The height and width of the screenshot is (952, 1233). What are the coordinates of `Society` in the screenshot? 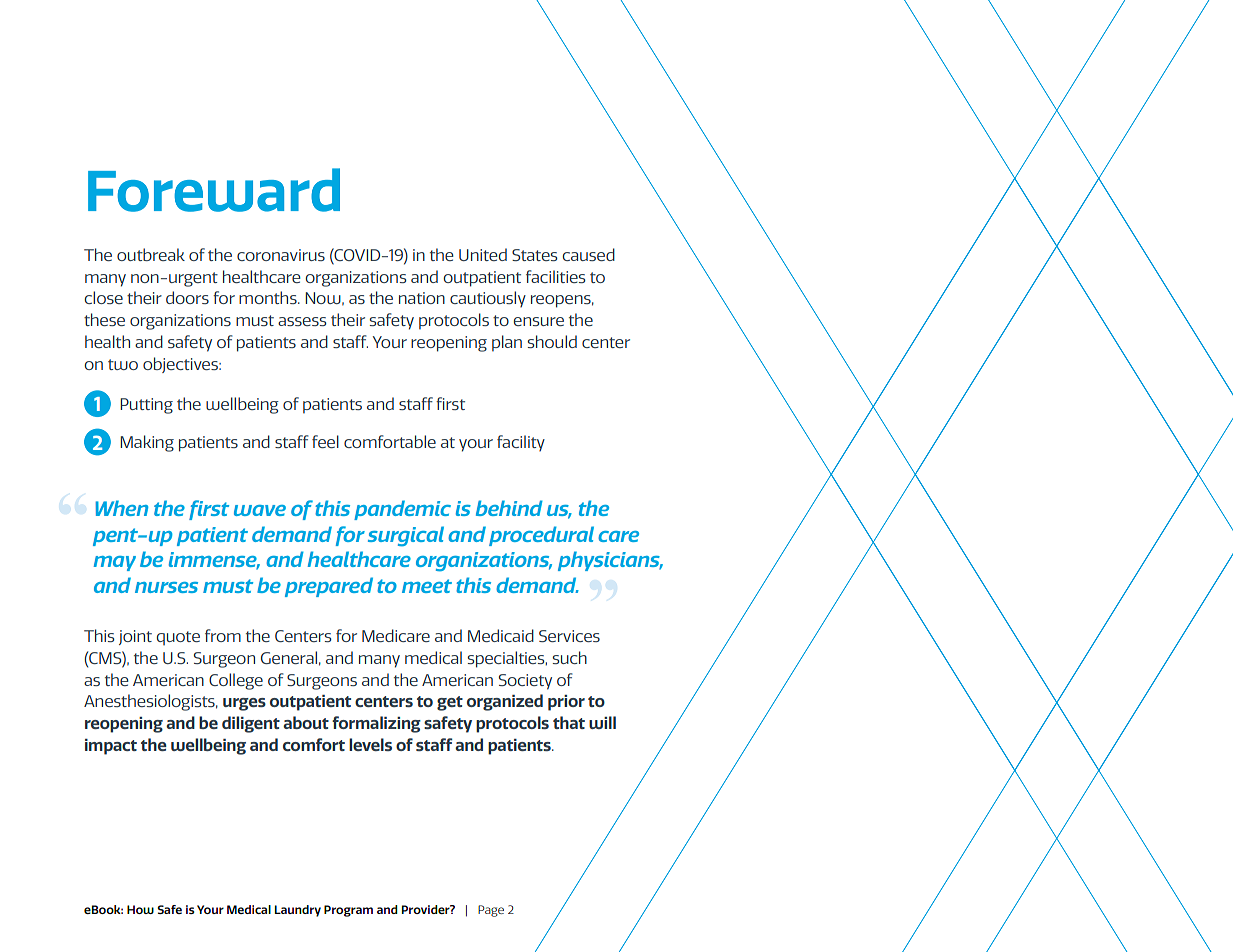 It's located at (525, 682).
